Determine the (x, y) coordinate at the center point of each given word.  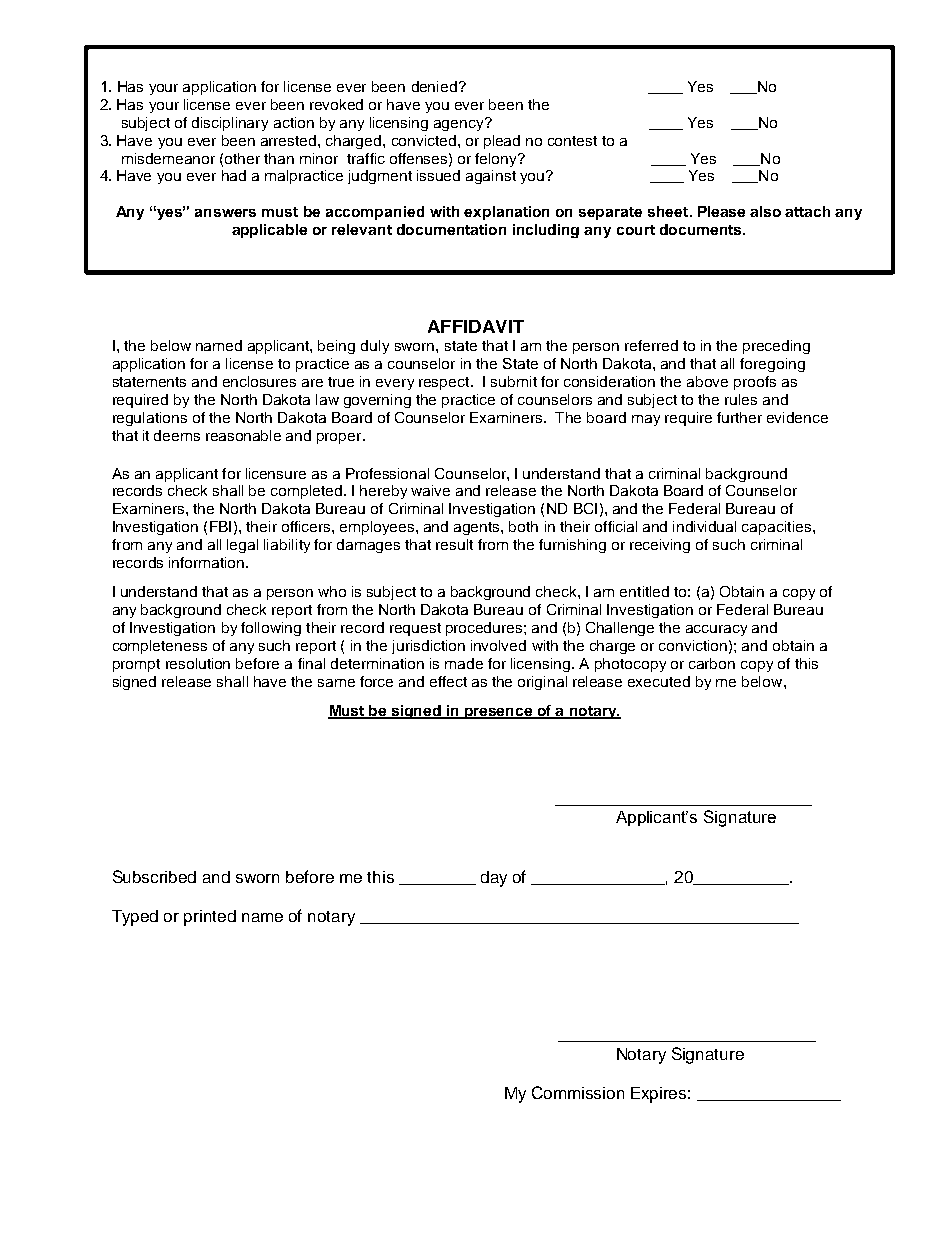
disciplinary (230, 124)
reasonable (243, 435)
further (739, 417)
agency (460, 124)
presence (499, 713)
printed (210, 918)
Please (721, 211)
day (494, 879)
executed (659, 681)
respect (445, 383)
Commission (578, 1092)
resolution (198, 663)
